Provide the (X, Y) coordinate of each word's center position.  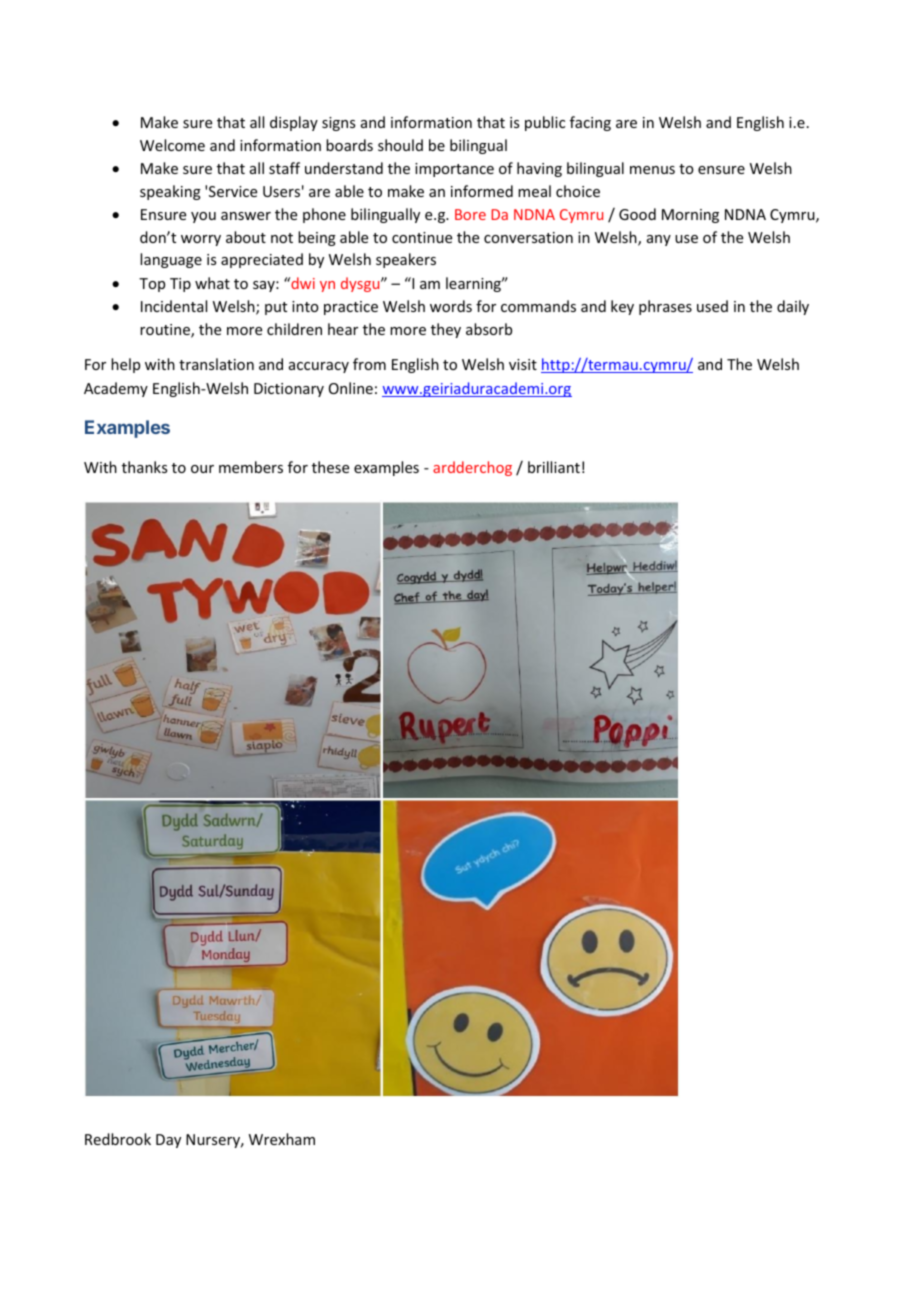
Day (168, 1141)
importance (454, 170)
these (330, 467)
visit (523, 364)
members (251, 467)
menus (652, 170)
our (202, 469)
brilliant (554, 467)
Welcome (172, 145)
